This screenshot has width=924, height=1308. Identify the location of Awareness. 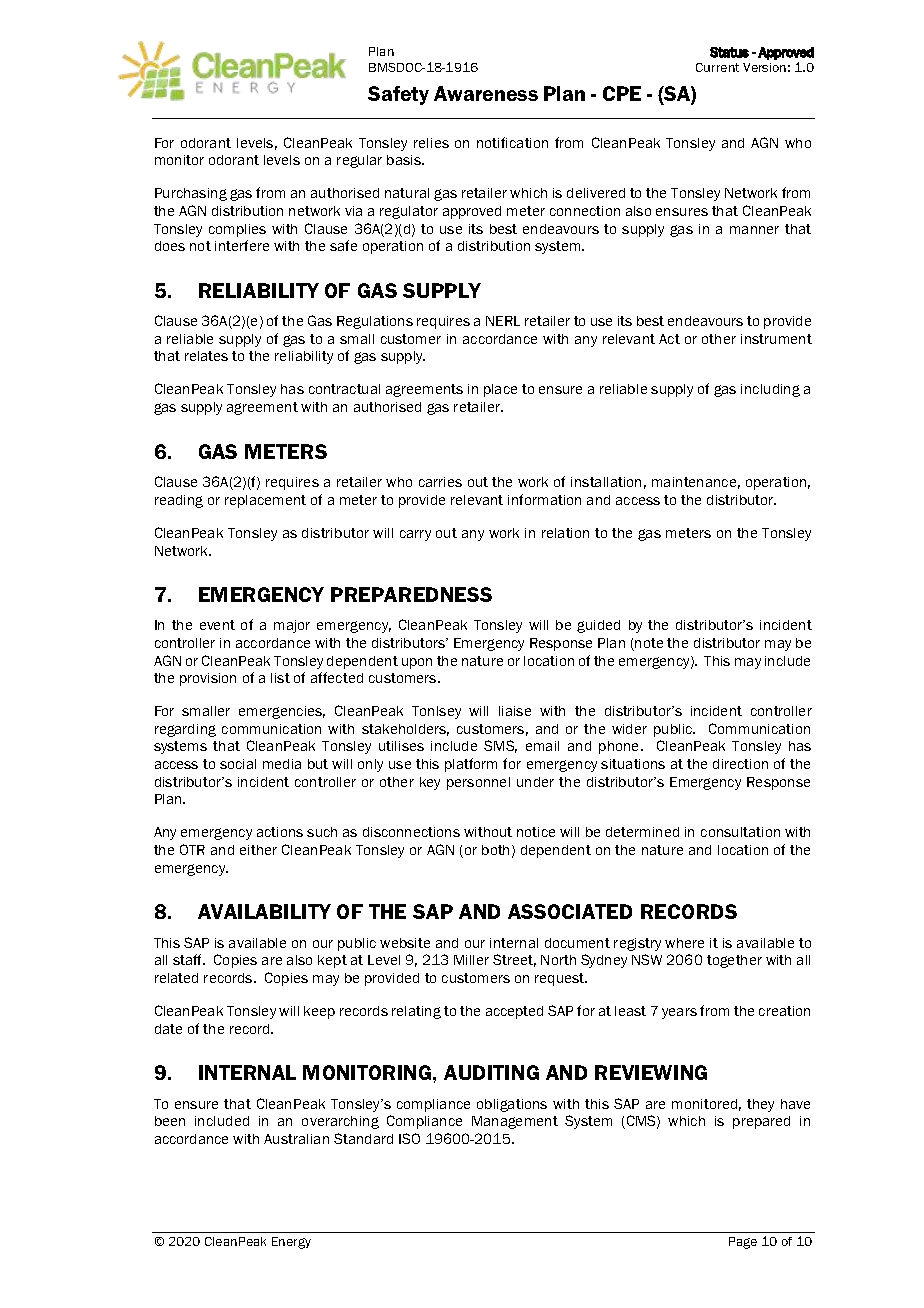
(486, 93).
